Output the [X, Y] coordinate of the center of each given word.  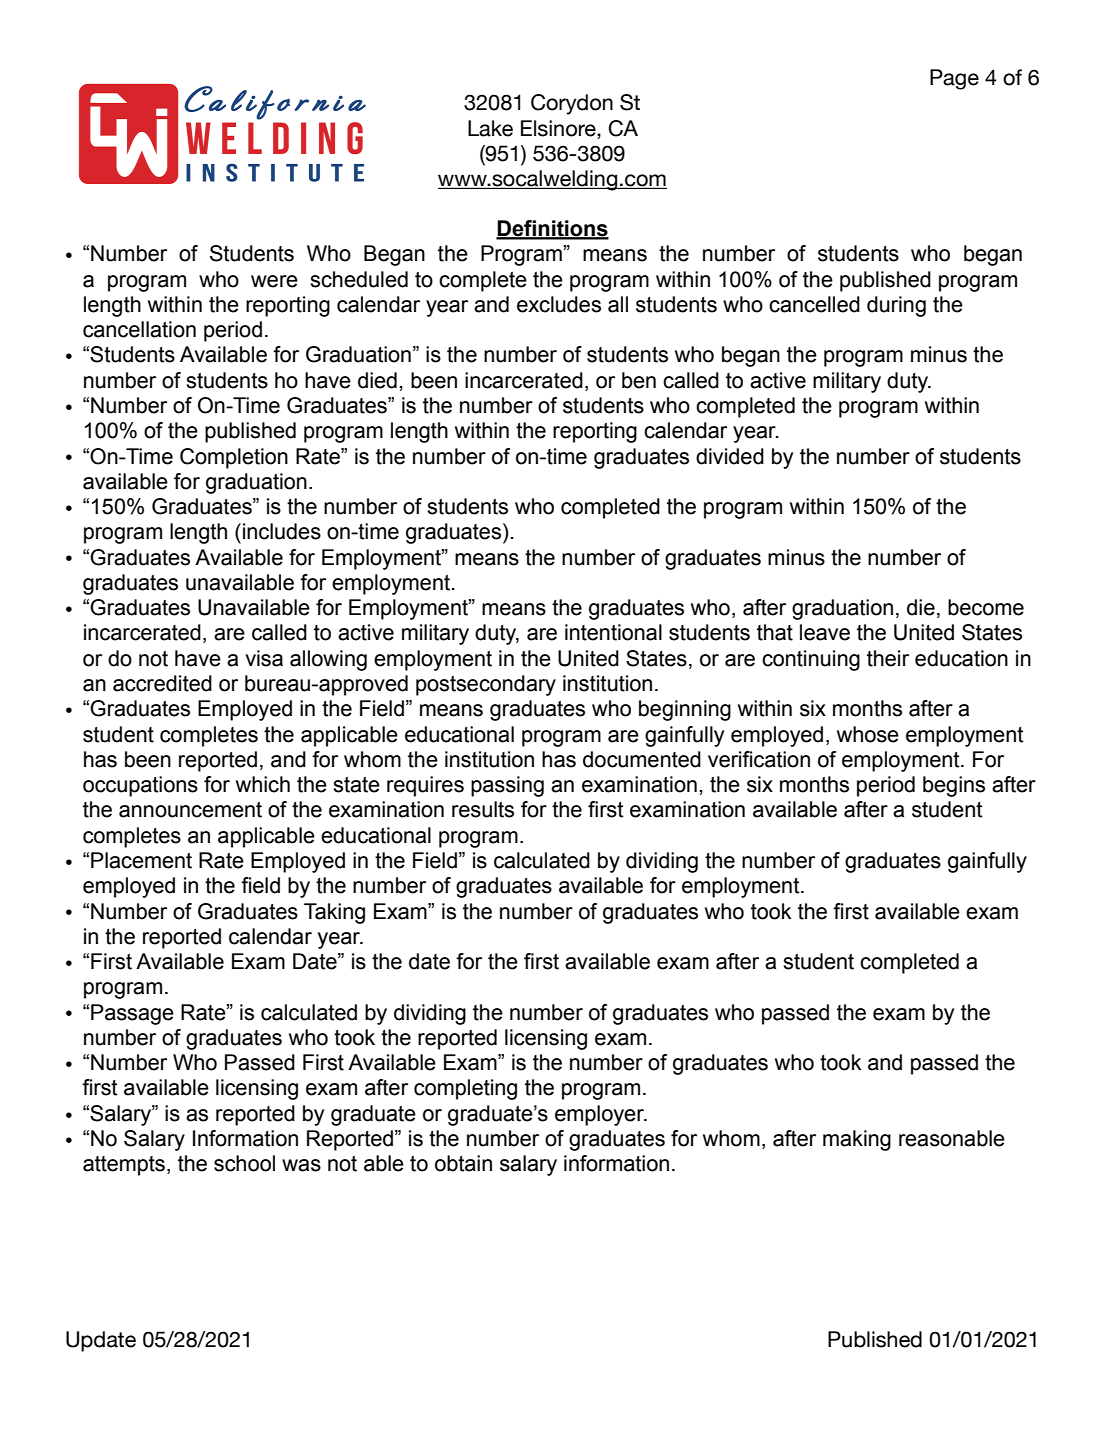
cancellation [139, 329]
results [483, 809]
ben [639, 380]
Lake [490, 128]
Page [954, 79]
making [857, 1140]
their [888, 658]
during [896, 306]
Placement [141, 860]
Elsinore [559, 128]
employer [600, 1115]
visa [264, 658]
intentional [613, 632]
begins [954, 786]
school [244, 1163]
